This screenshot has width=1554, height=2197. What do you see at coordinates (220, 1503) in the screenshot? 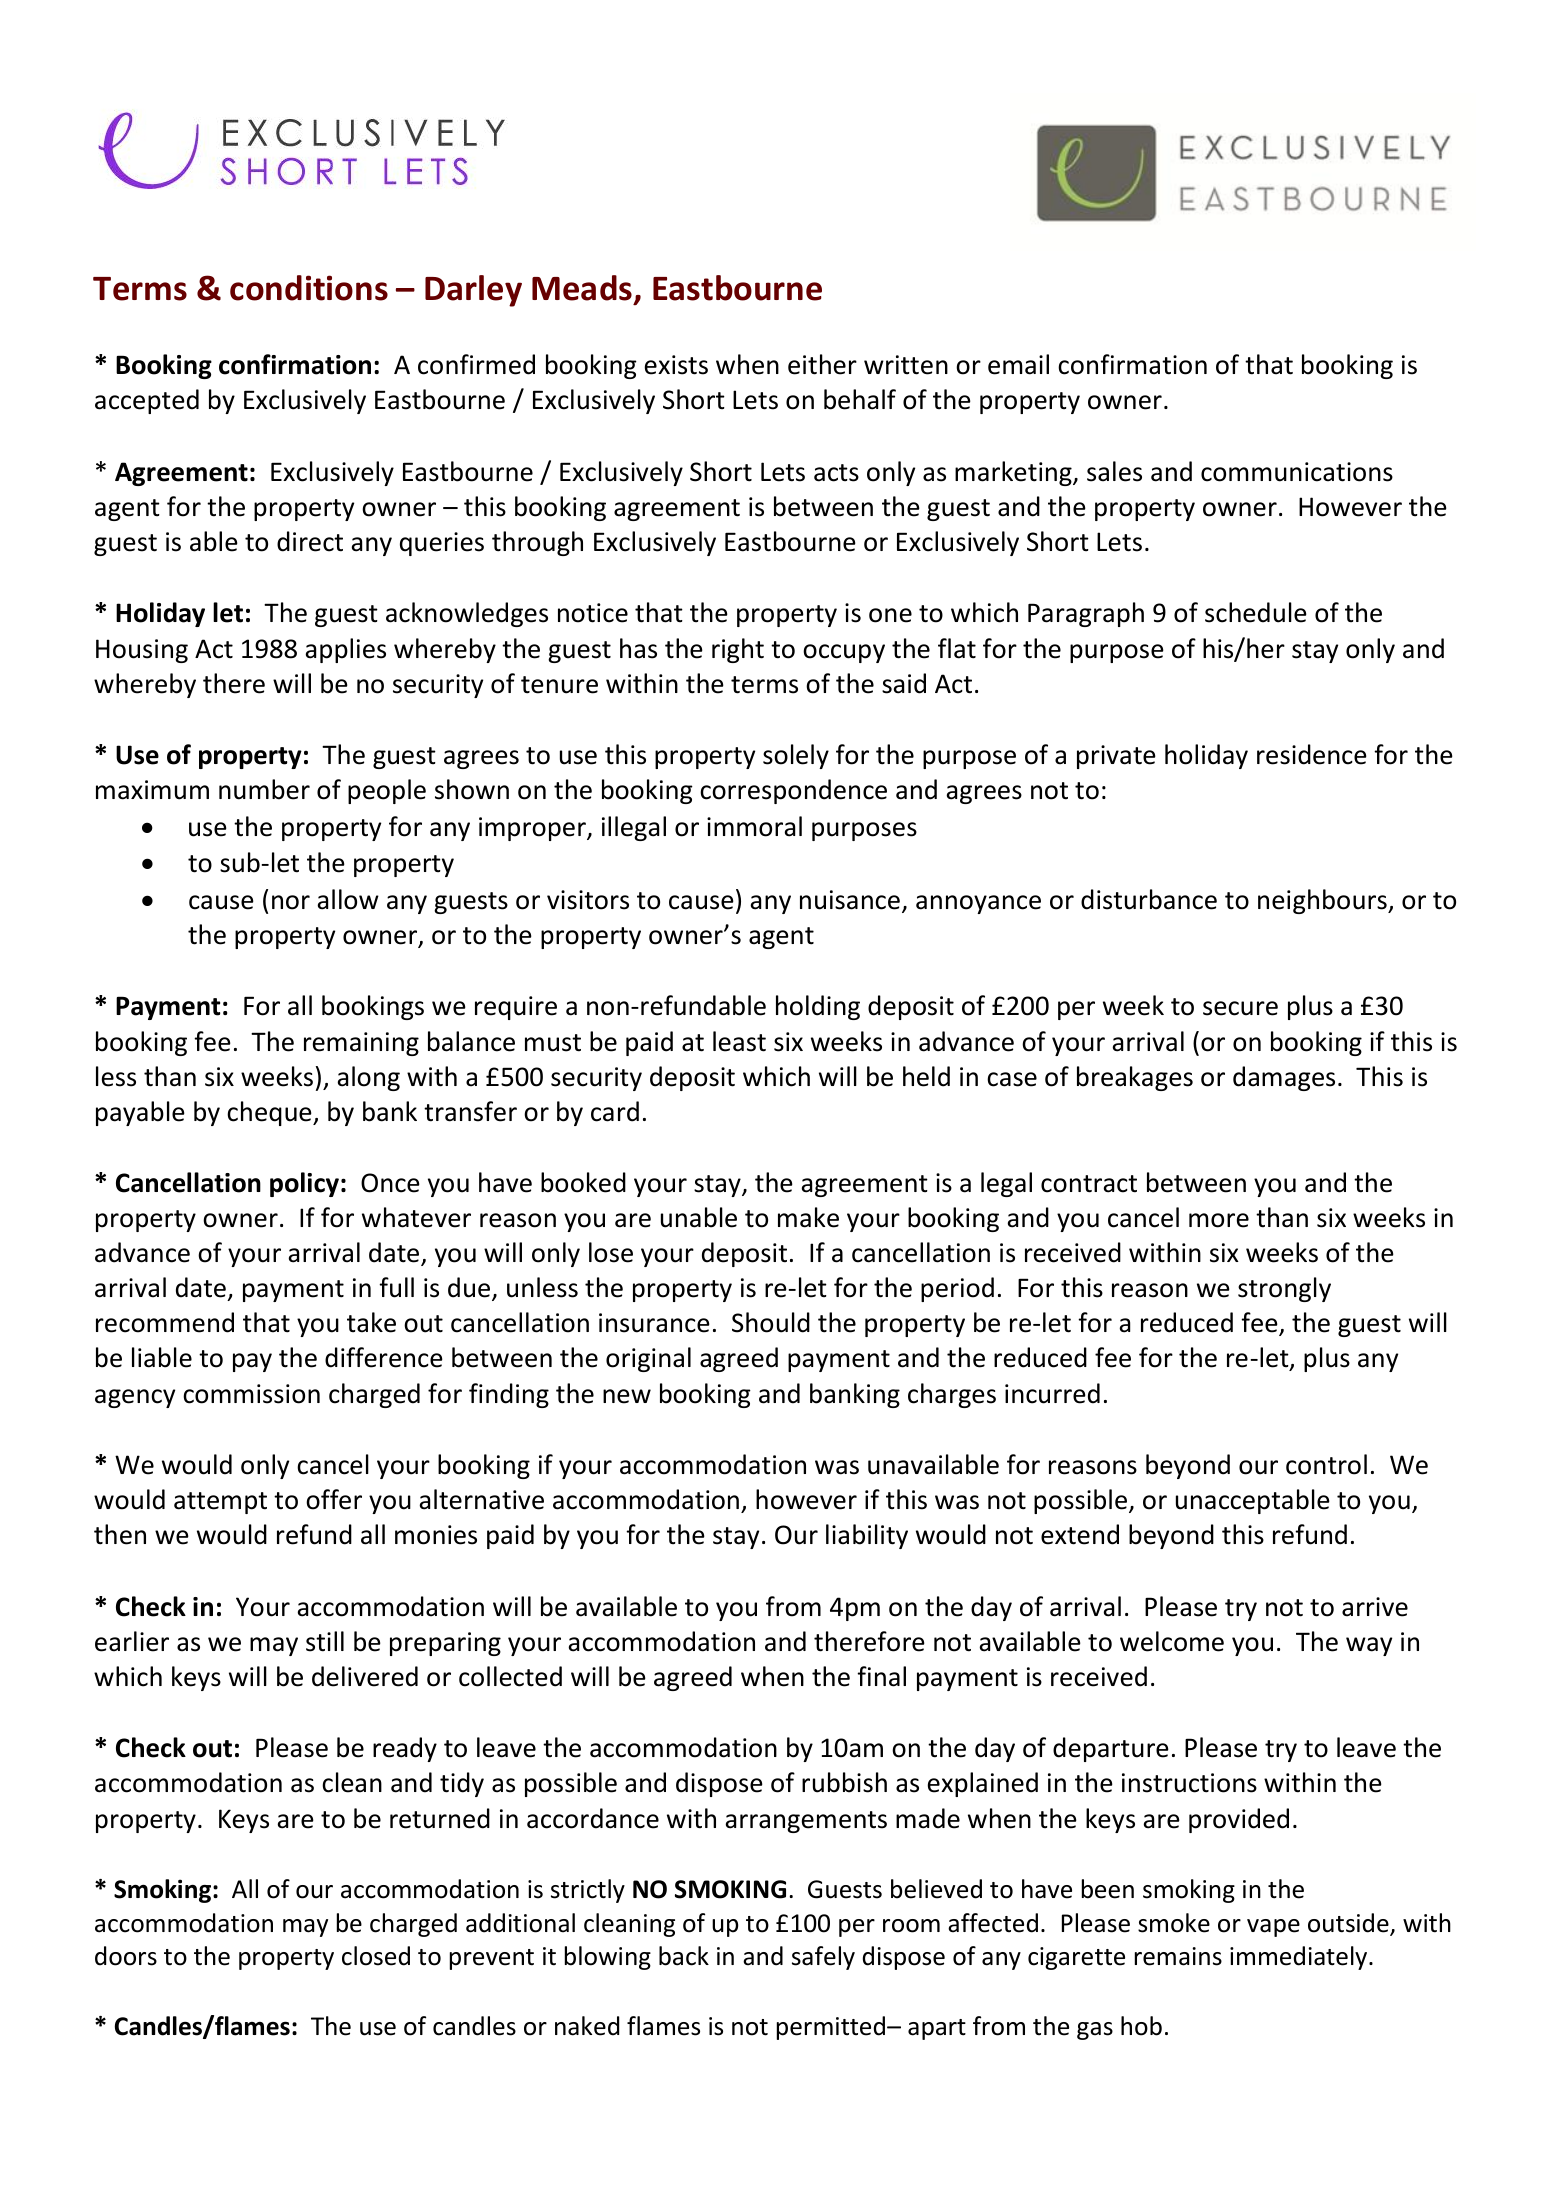
I see `attempt` at bounding box center [220, 1503].
